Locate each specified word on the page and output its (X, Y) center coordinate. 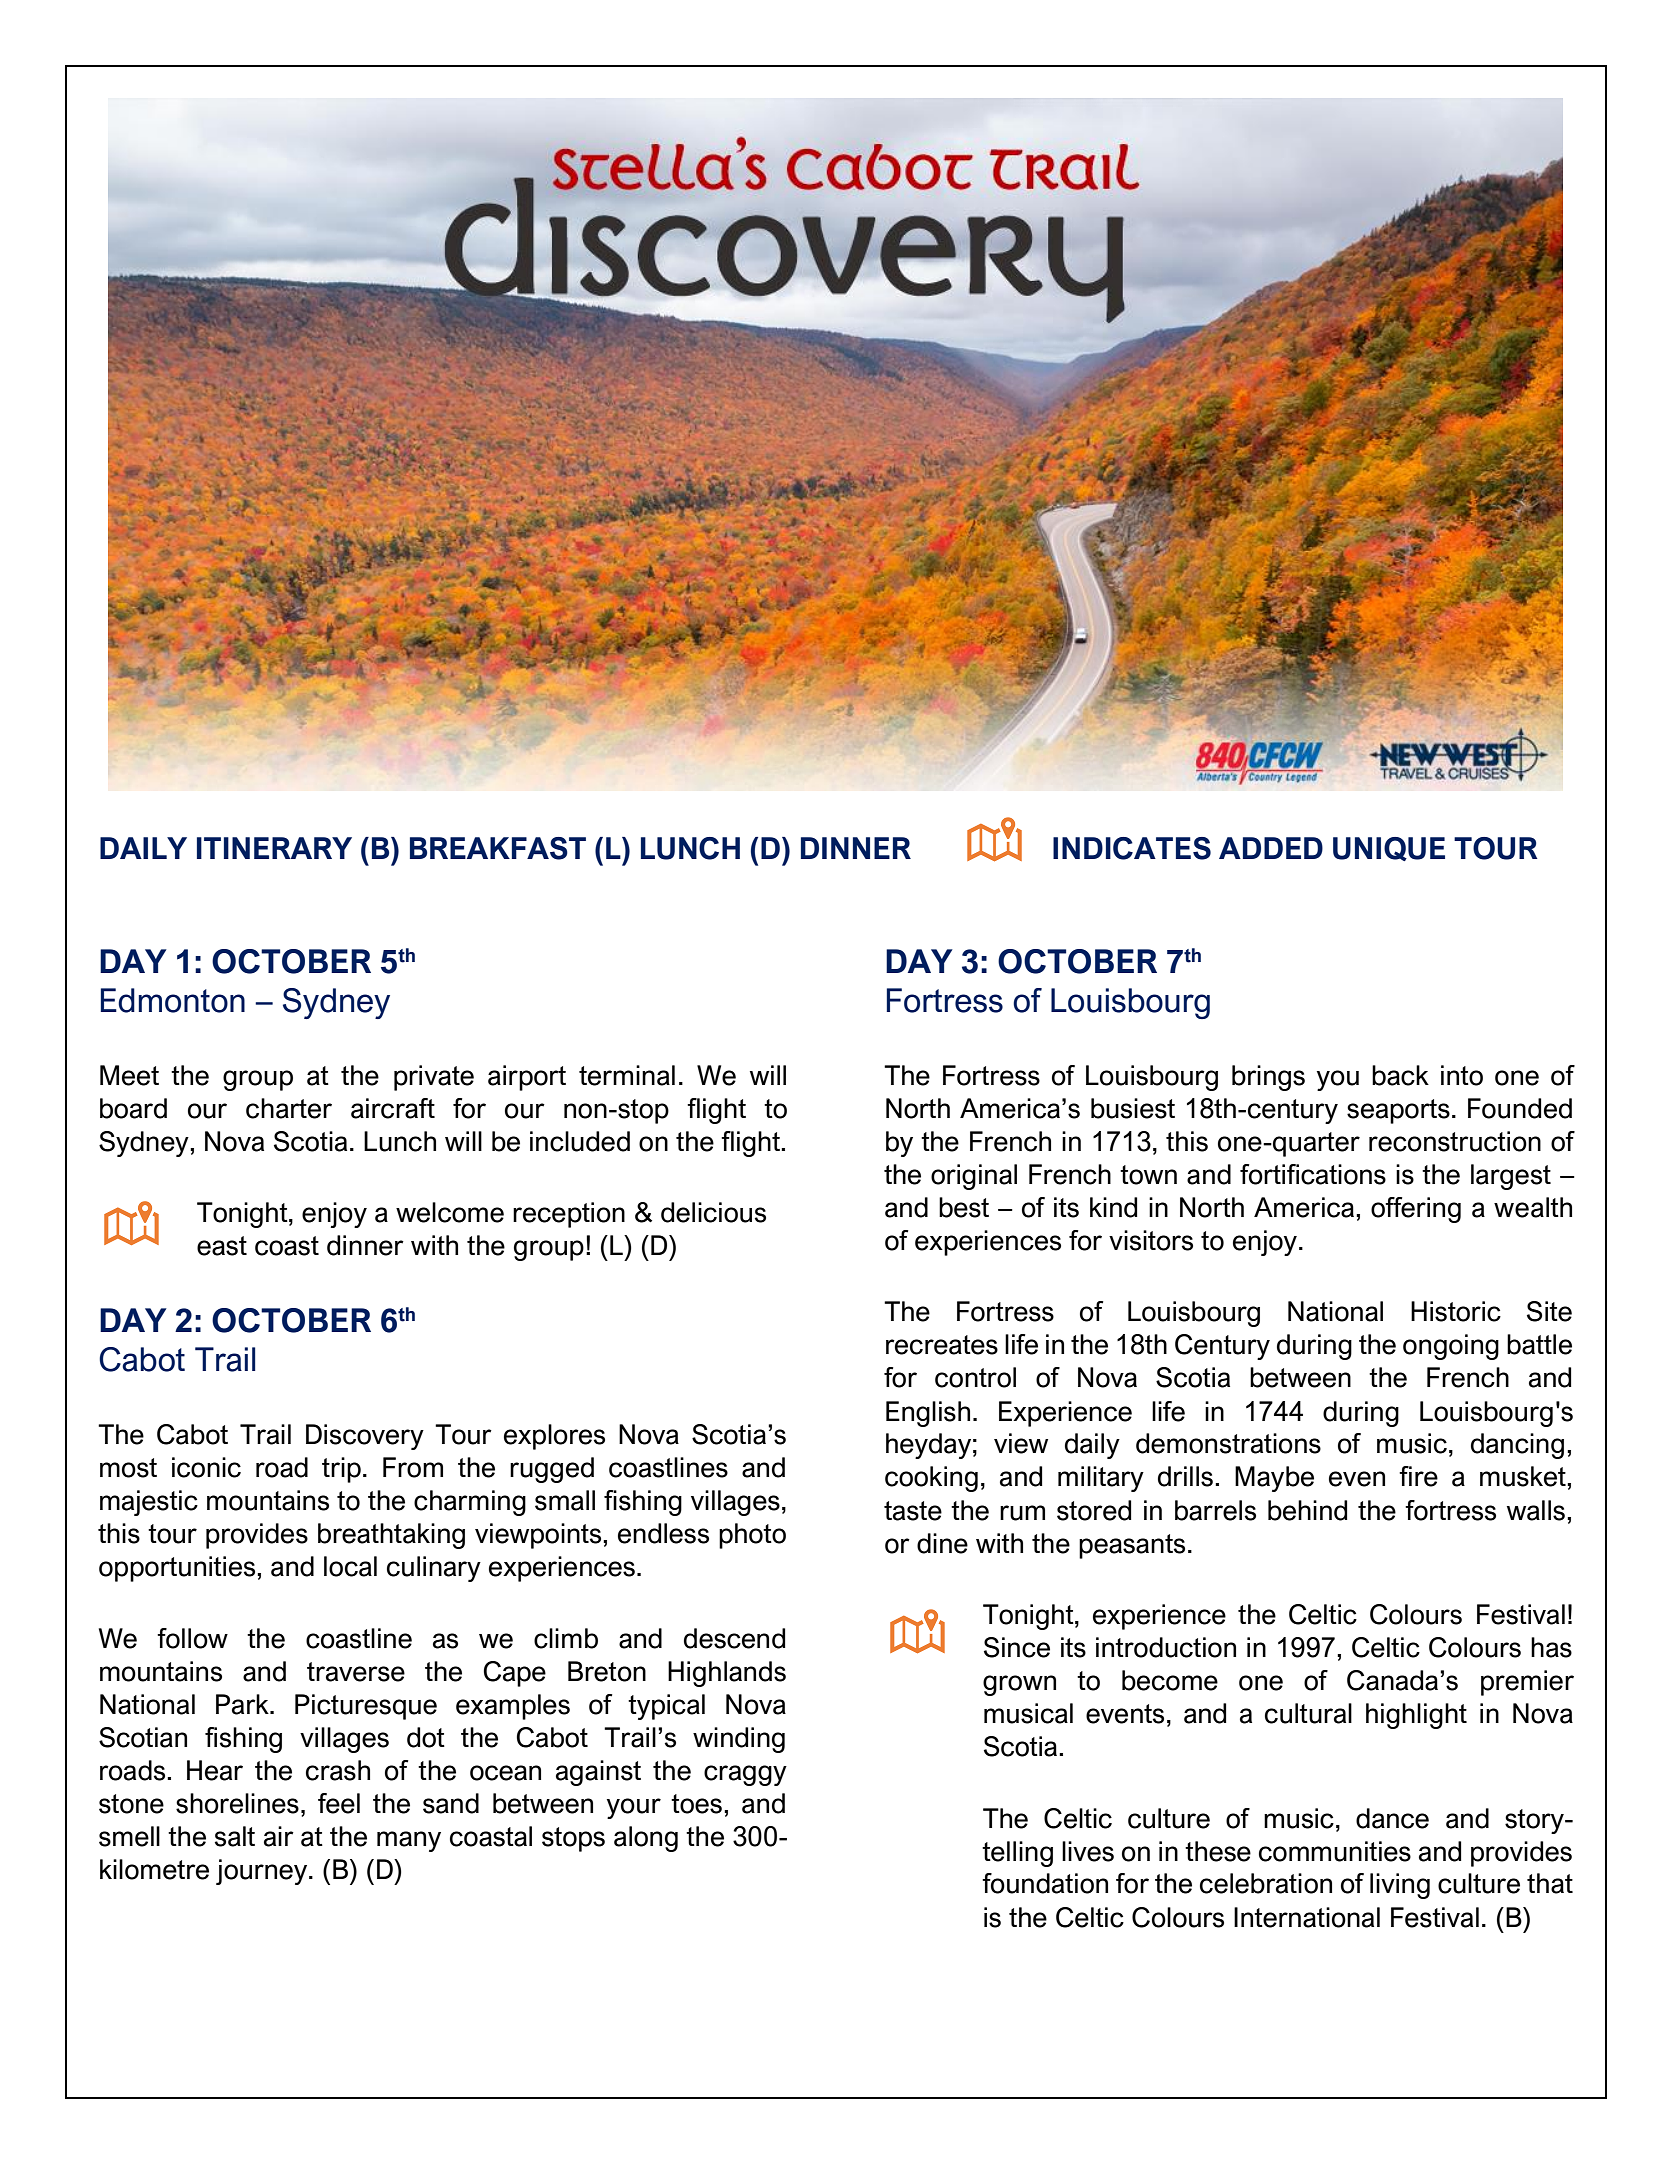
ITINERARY (274, 848)
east (222, 1246)
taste (913, 1511)
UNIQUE (1389, 849)
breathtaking (391, 1536)
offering (1416, 1210)
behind (1307, 1510)
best (964, 1207)
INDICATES (1132, 848)
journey (263, 1872)
